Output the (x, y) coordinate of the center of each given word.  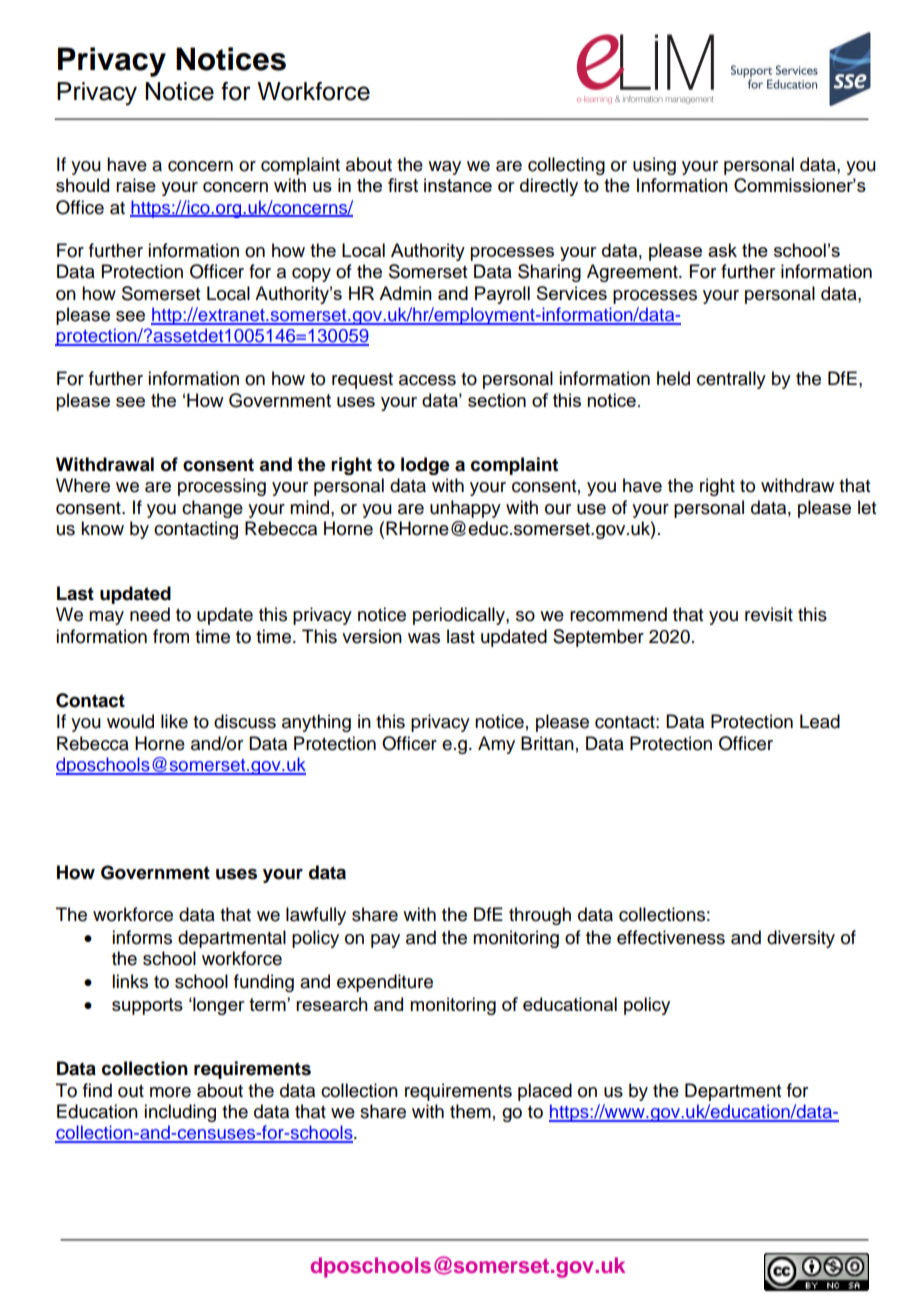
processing (222, 487)
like (174, 721)
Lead (820, 721)
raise (136, 185)
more (170, 1092)
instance (458, 185)
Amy (496, 745)
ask (722, 250)
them (470, 1111)
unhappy (465, 509)
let (867, 507)
